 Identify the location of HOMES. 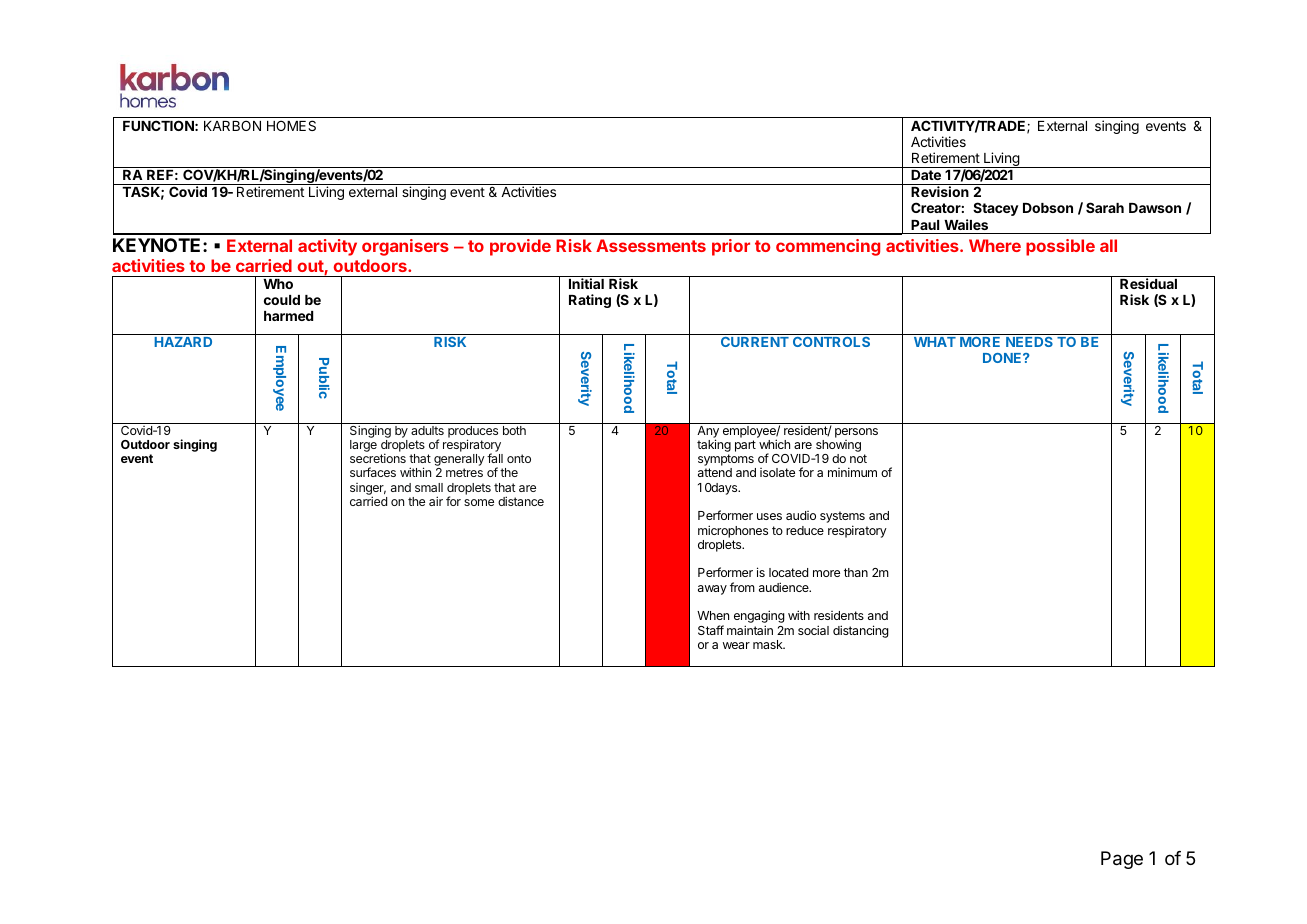
(291, 125).
